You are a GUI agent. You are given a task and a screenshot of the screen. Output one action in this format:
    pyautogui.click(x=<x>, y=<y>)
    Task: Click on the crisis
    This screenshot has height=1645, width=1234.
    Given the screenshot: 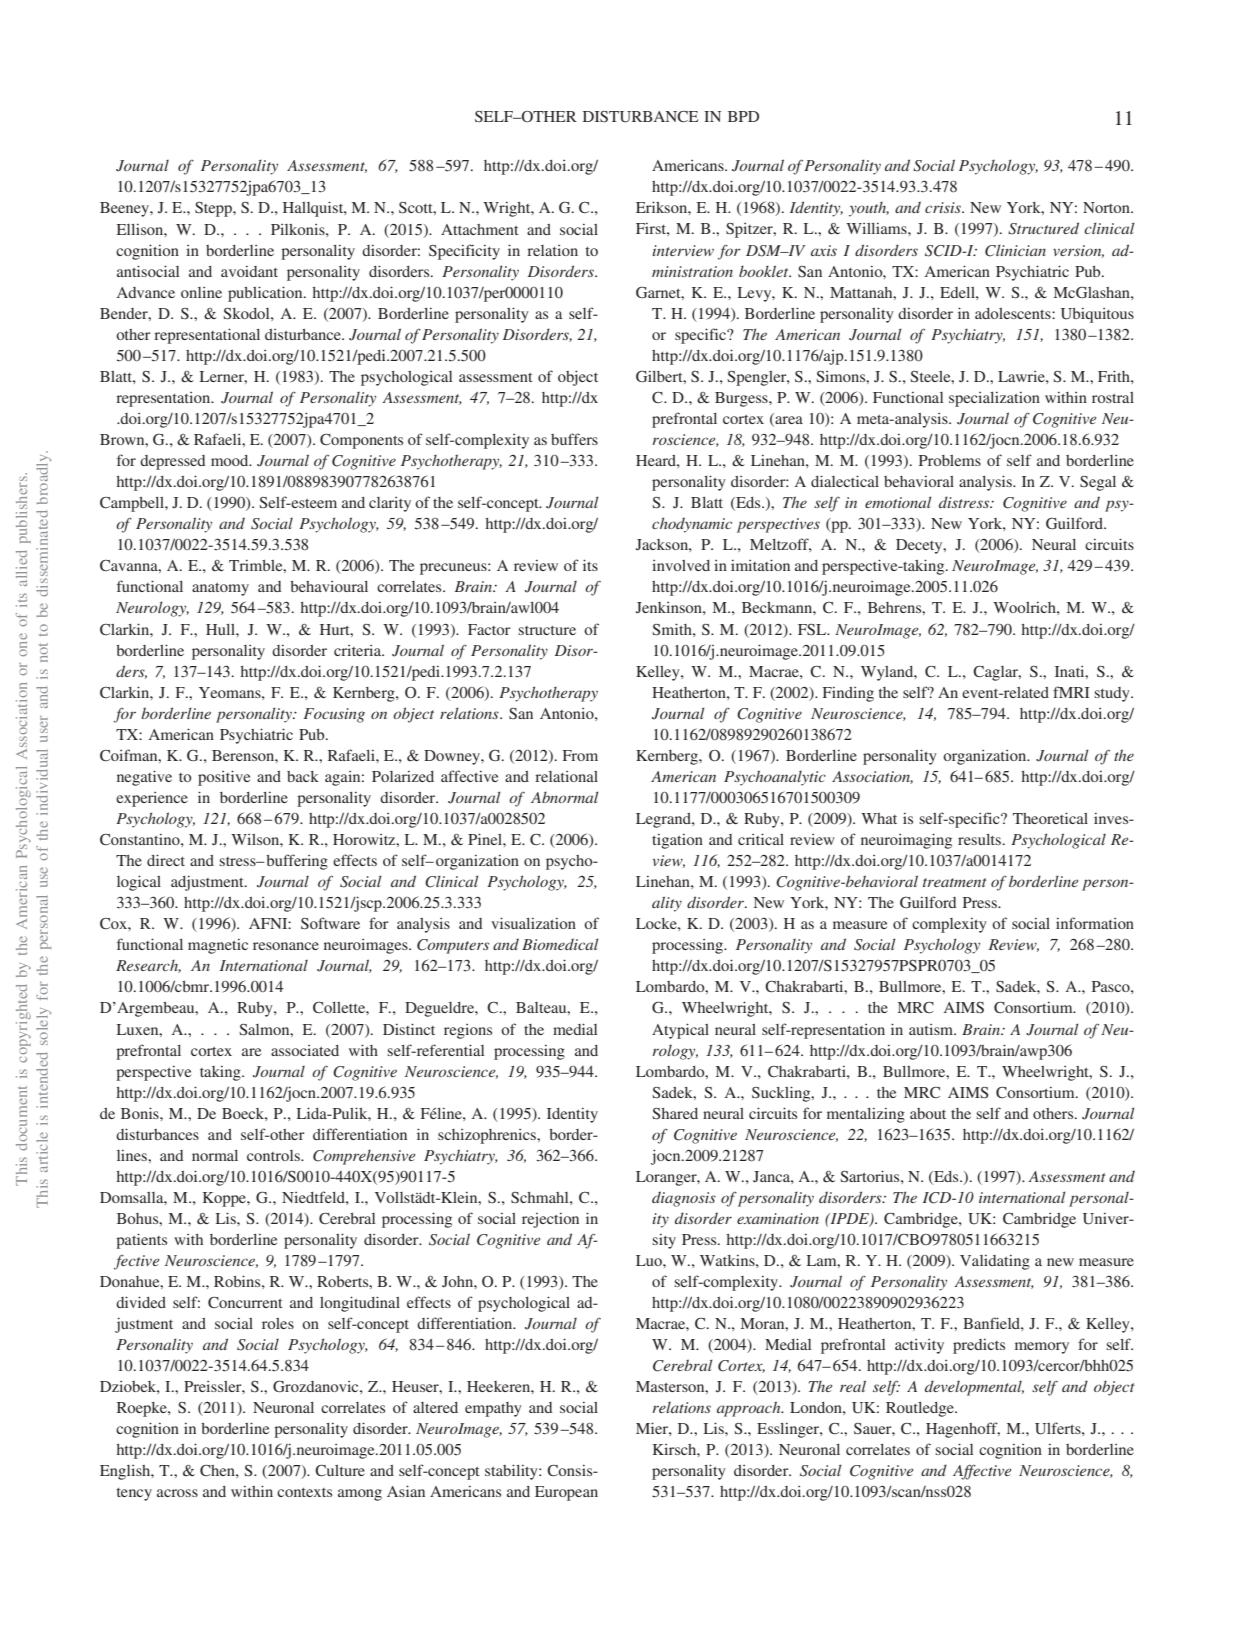 What is the action you would take?
    pyautogui.click(x=944, y=207)
